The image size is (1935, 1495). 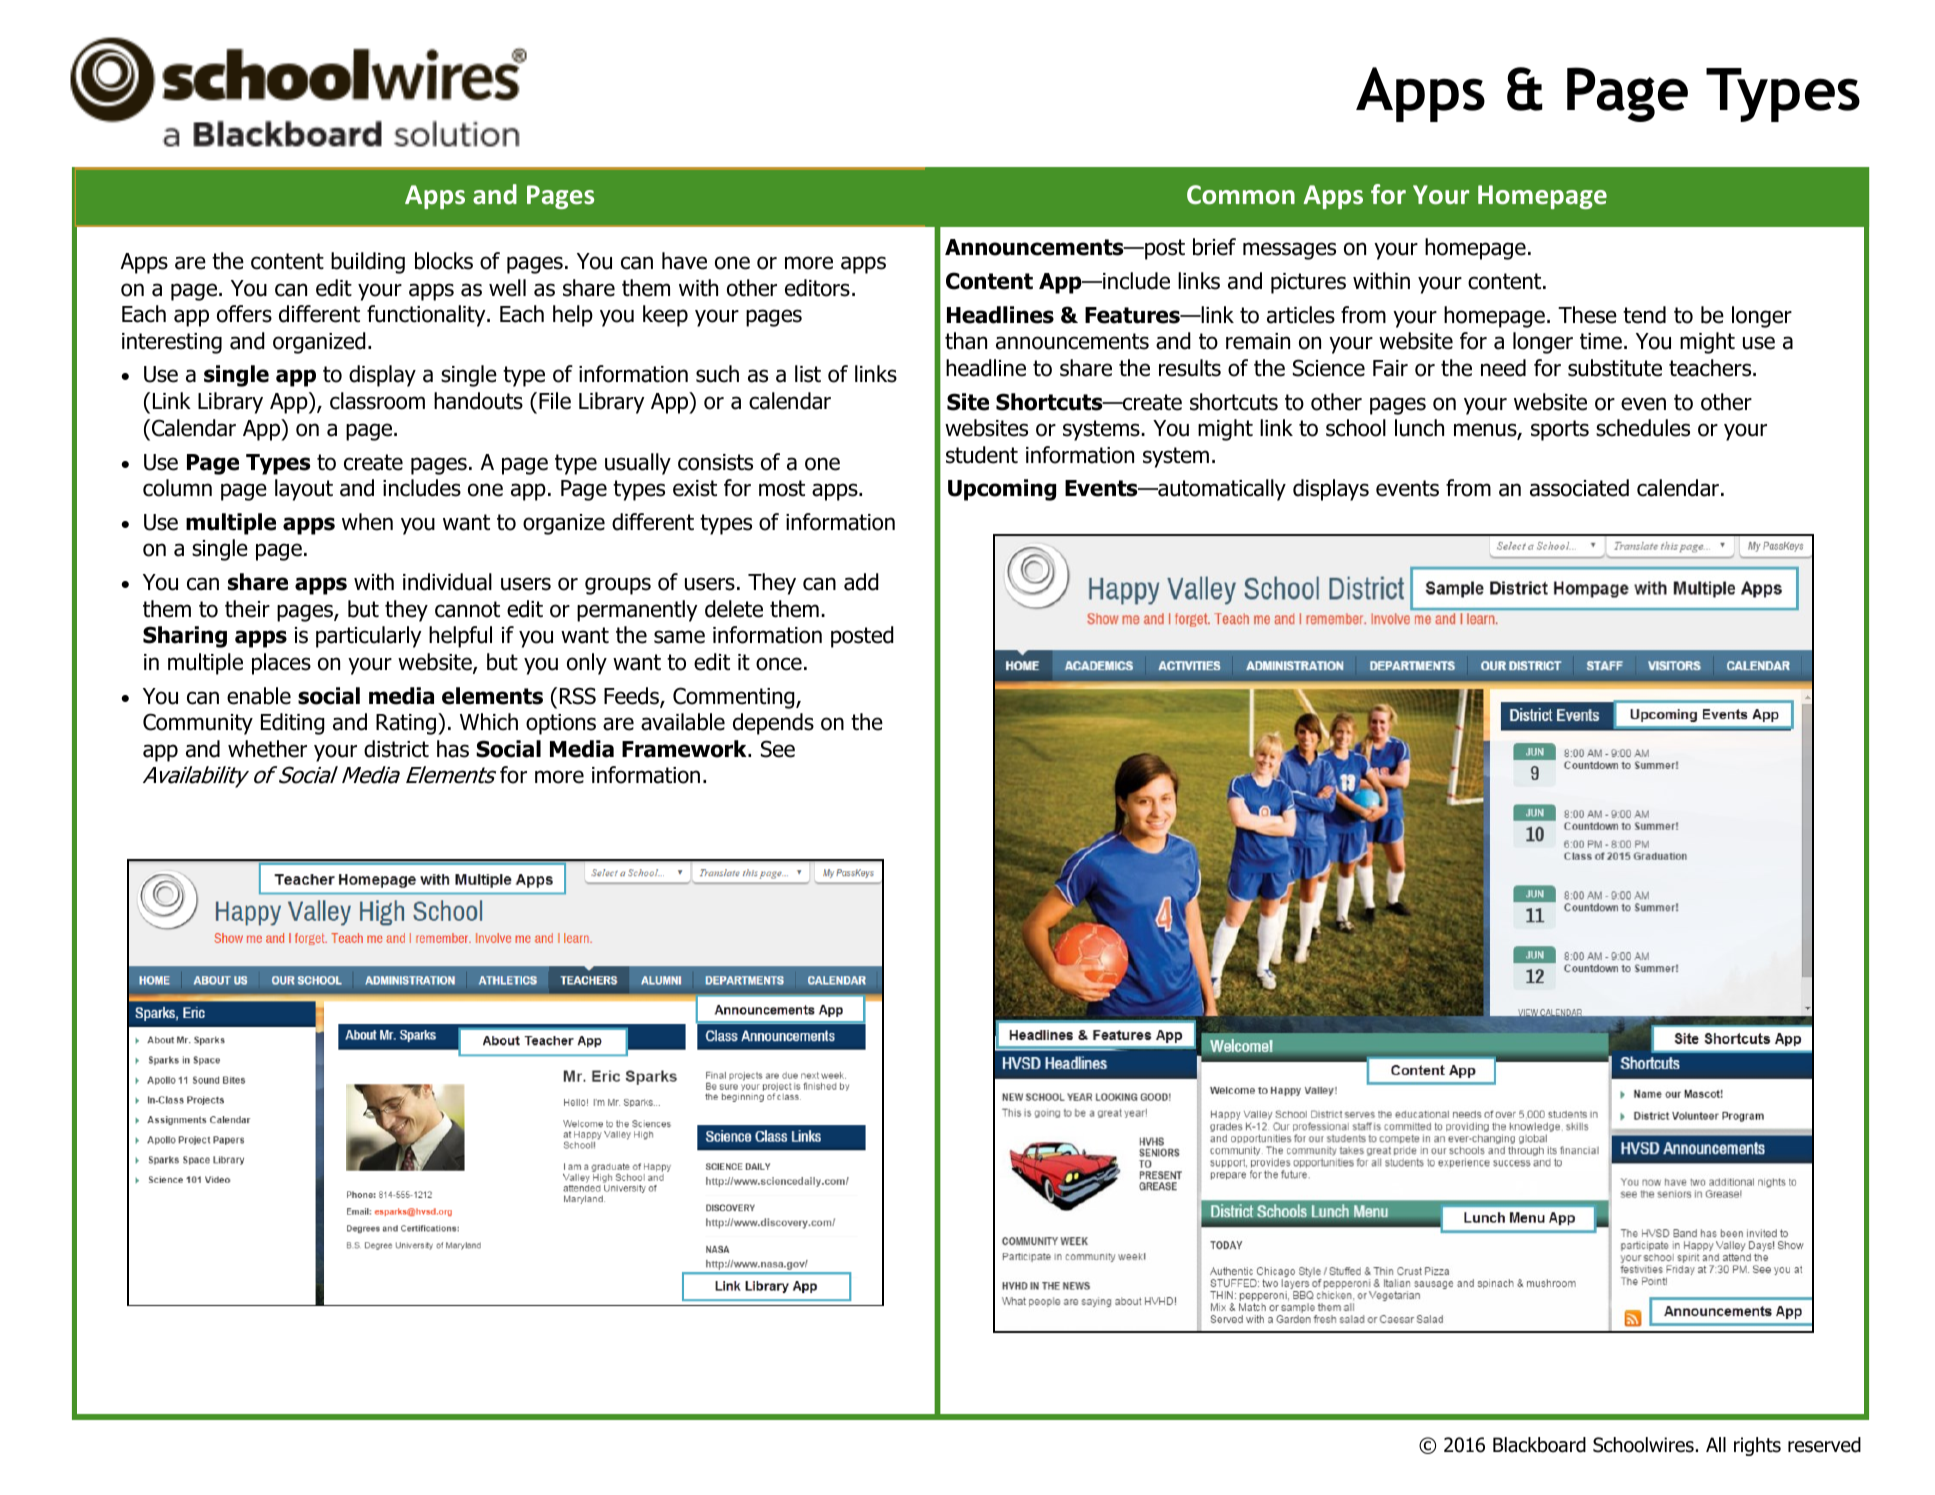 I want to click on tend, so click(x=1644, y=315).
